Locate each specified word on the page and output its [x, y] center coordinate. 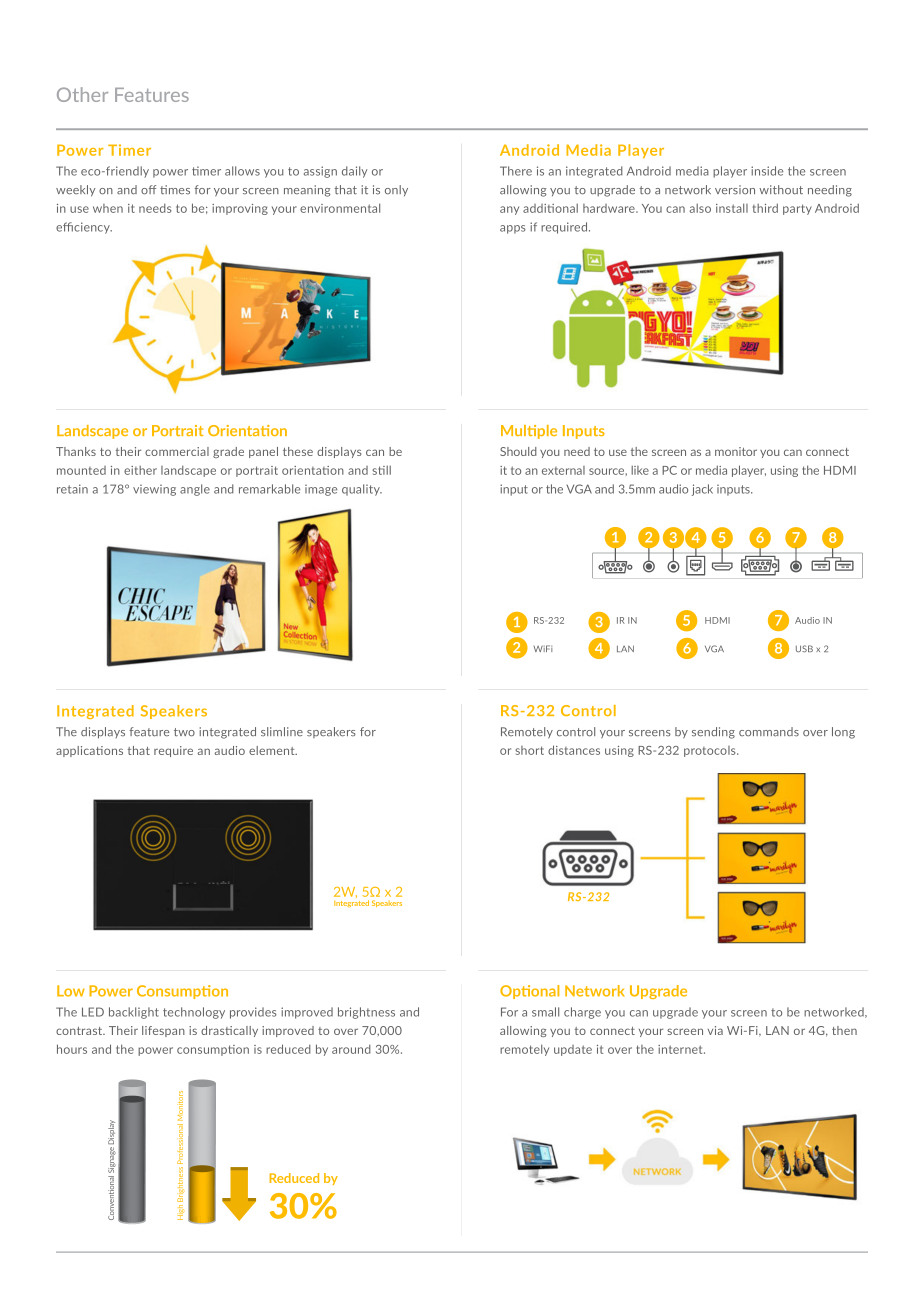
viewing [154, 490]
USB [804, 648]
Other [82, 94]
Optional [529, 992]
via [715, 1030]
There [516, 171]
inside [767, 171]
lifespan [163, 1031]
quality [362, 490]
